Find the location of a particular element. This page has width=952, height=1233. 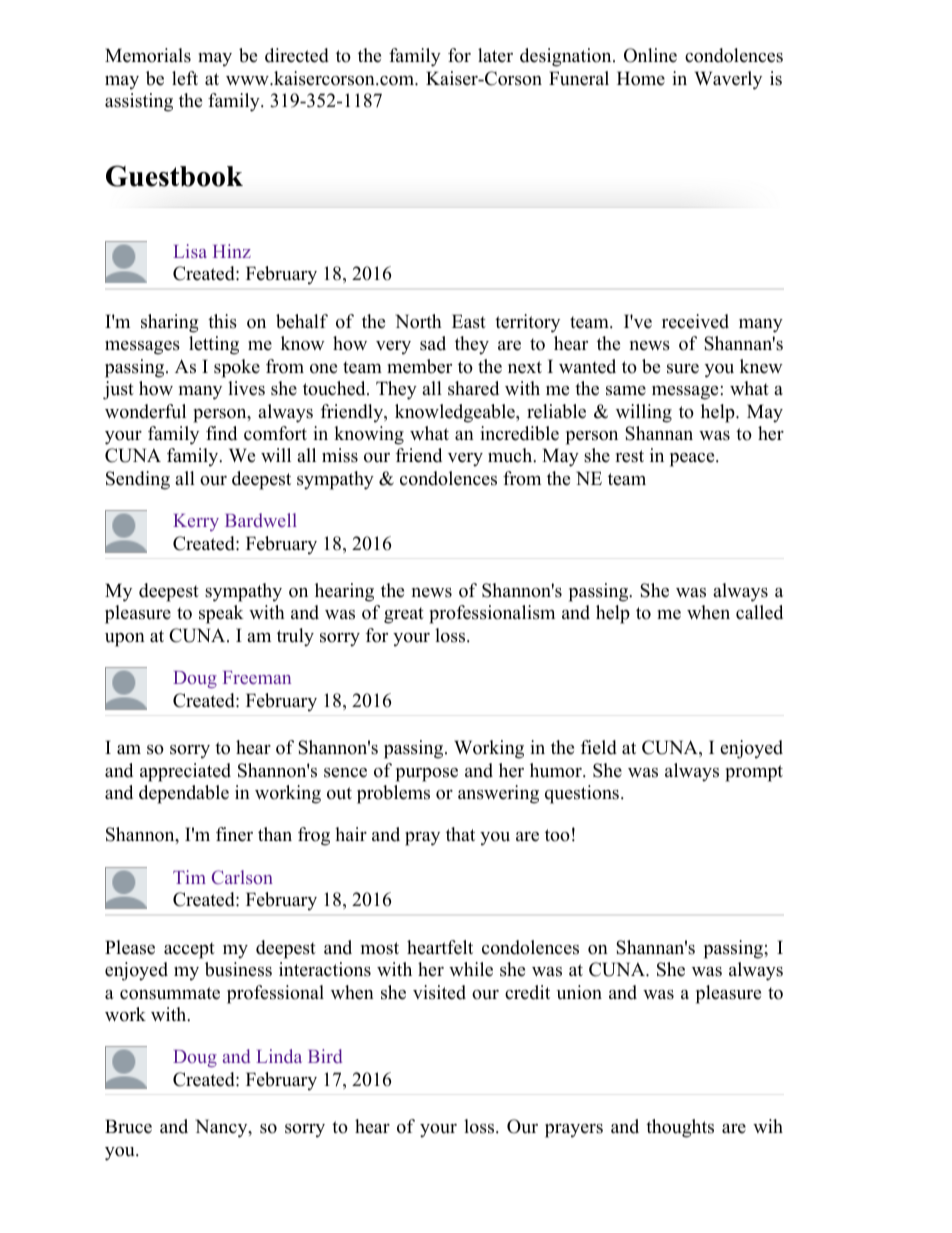

that is located at coordinates (460, 834).
